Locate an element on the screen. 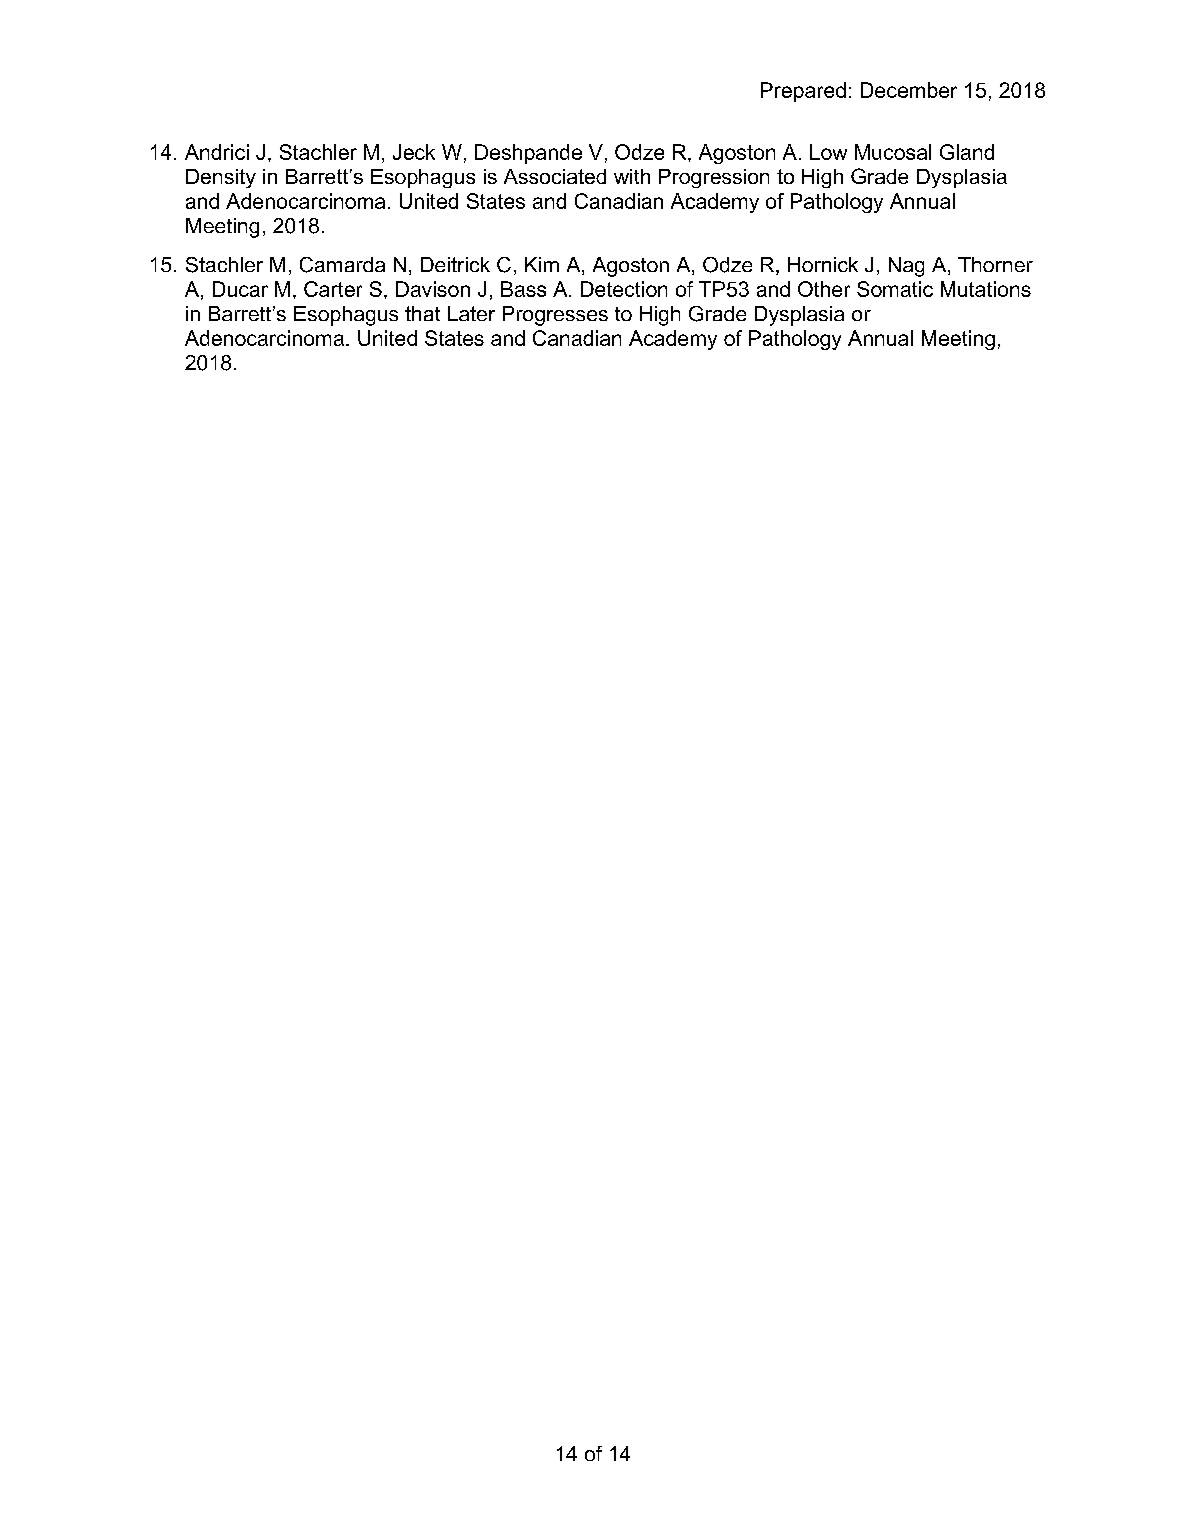 The width and height of the screenshot is (1185, 1534). Deshpande is located at coordinates (528, 154).
